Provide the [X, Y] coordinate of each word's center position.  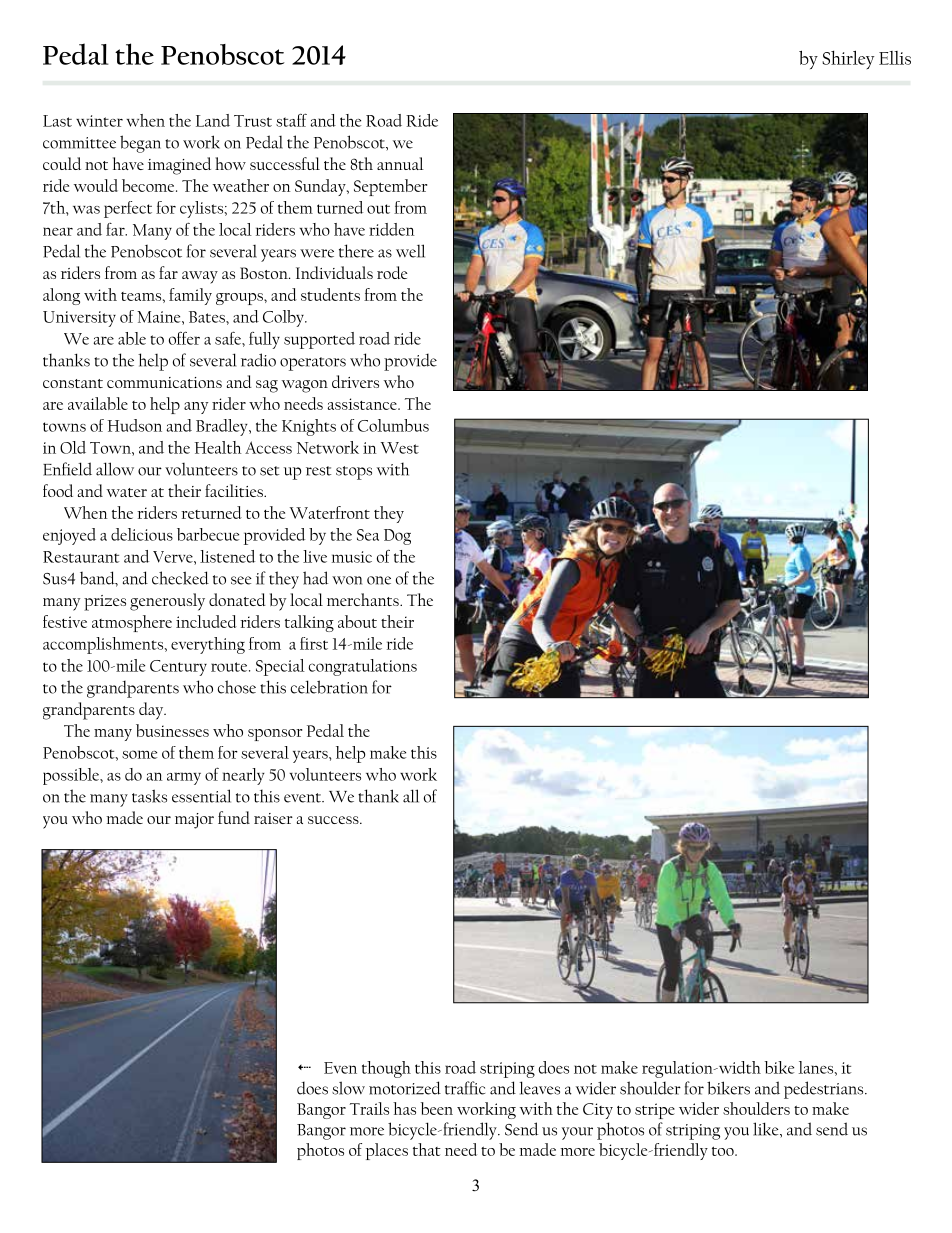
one [379, 580]
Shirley [848, 59]
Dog [397, 537]
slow [348, 1088]
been [437, 1108]
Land [213, 120]
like [767, 1130]
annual [400, 163]
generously [167, 602]
